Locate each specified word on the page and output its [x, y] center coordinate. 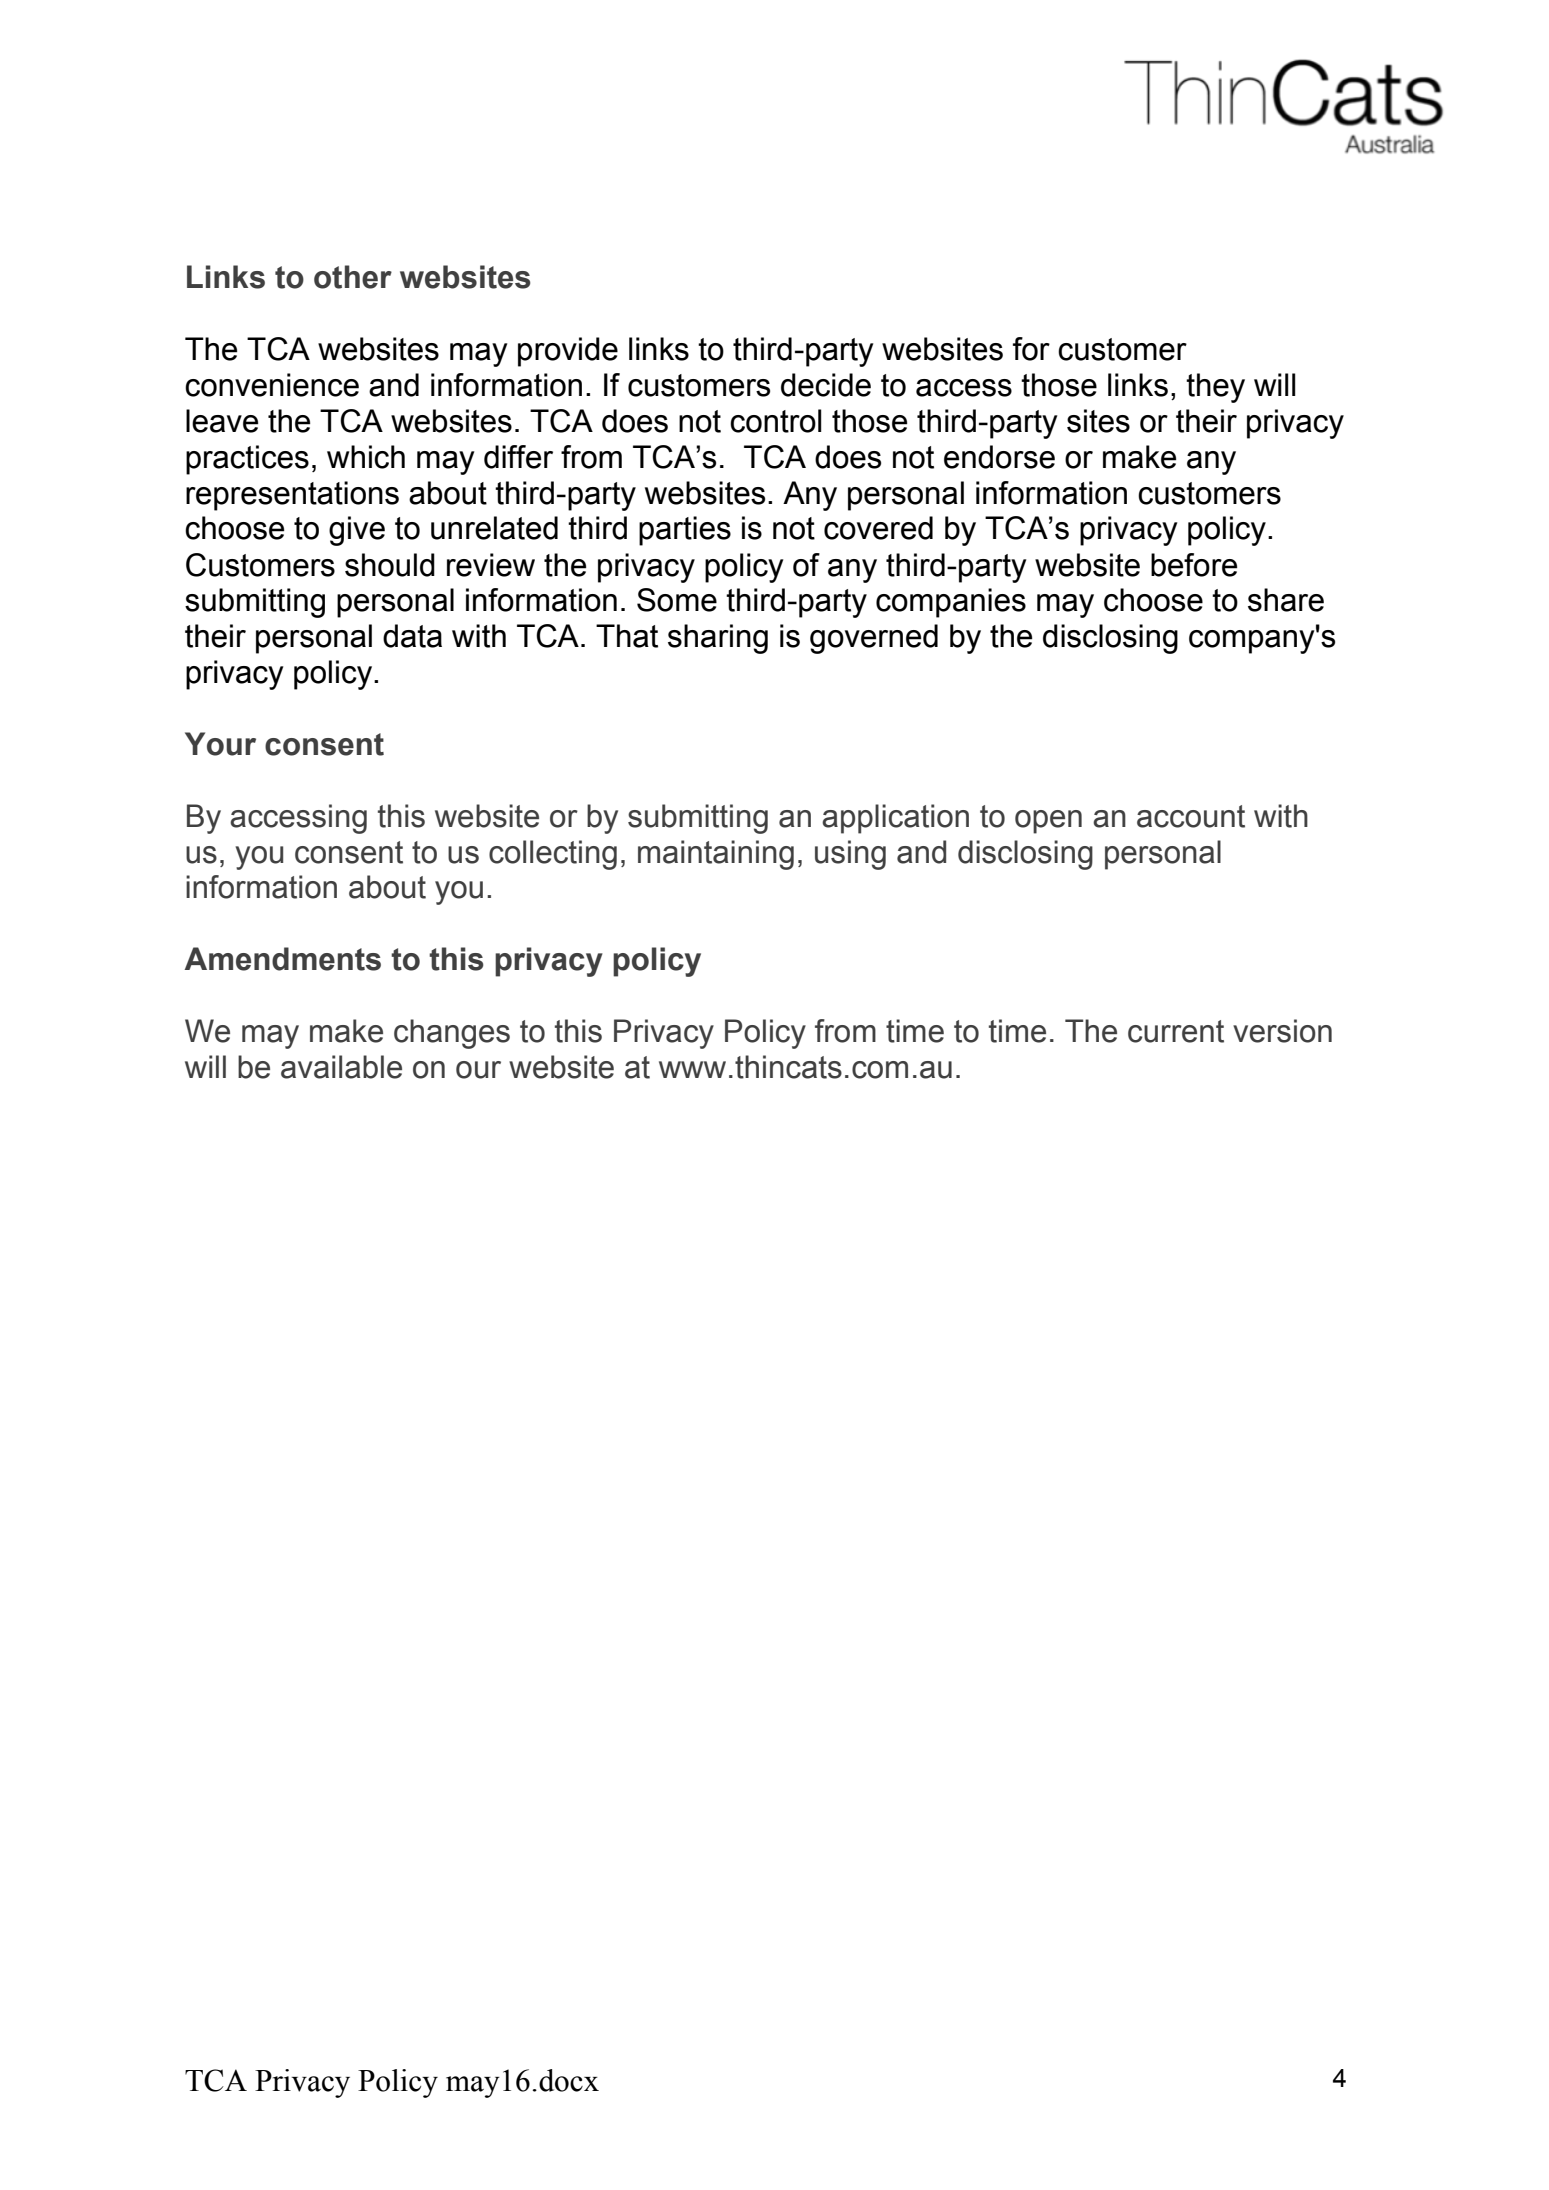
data [412, 636]
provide [568, 352]
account [1191, 816]
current [1176, 1031]
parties [685, 531]
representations [292, 496]
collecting [553, 855]
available [341, 1067]
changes [452, 1034]
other [353, 277]
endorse [999, 457]
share [1286, 600]
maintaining [716, 855]
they [1215, 388]
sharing [718, 639]
